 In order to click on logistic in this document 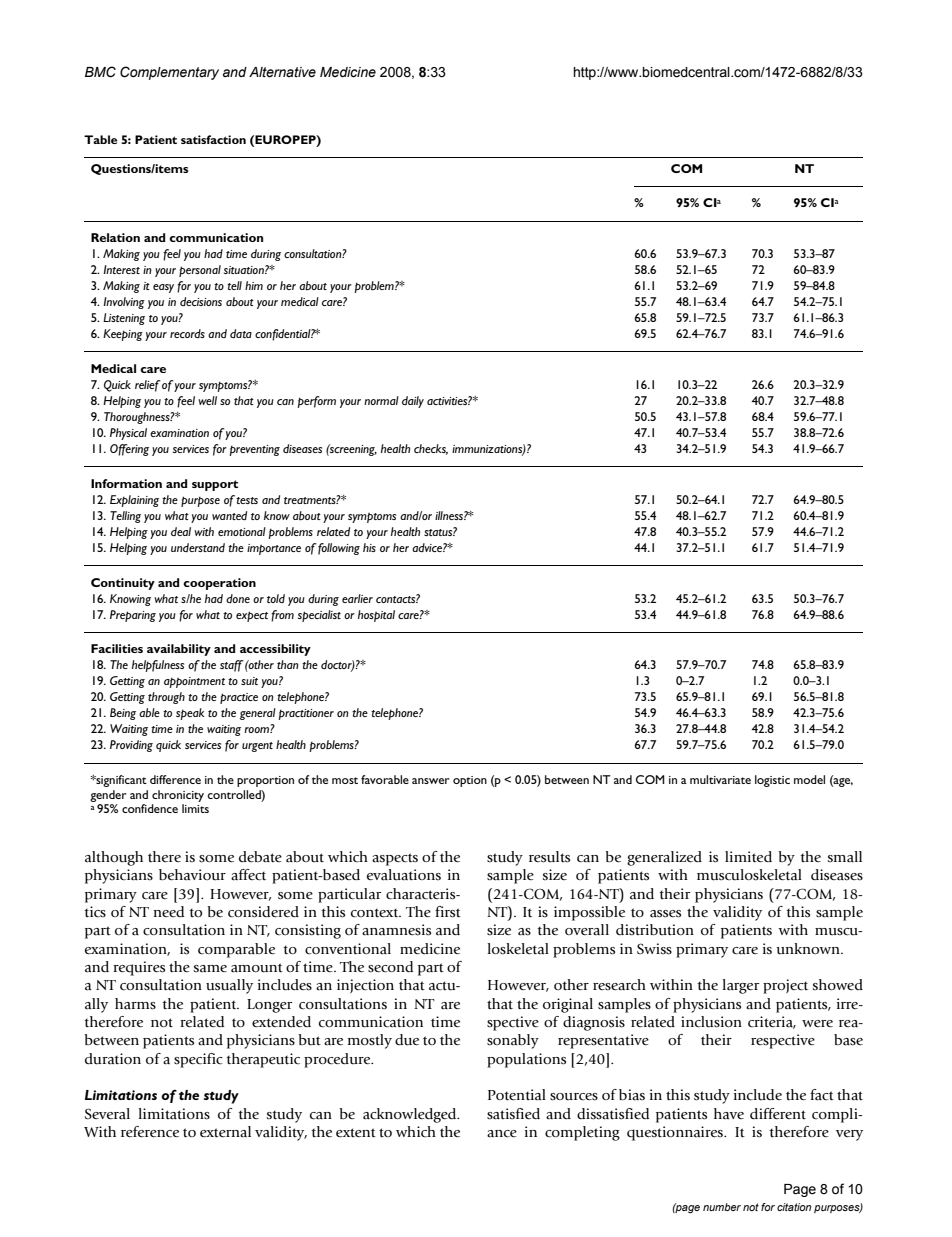, I will do `click(772, 781)`.
